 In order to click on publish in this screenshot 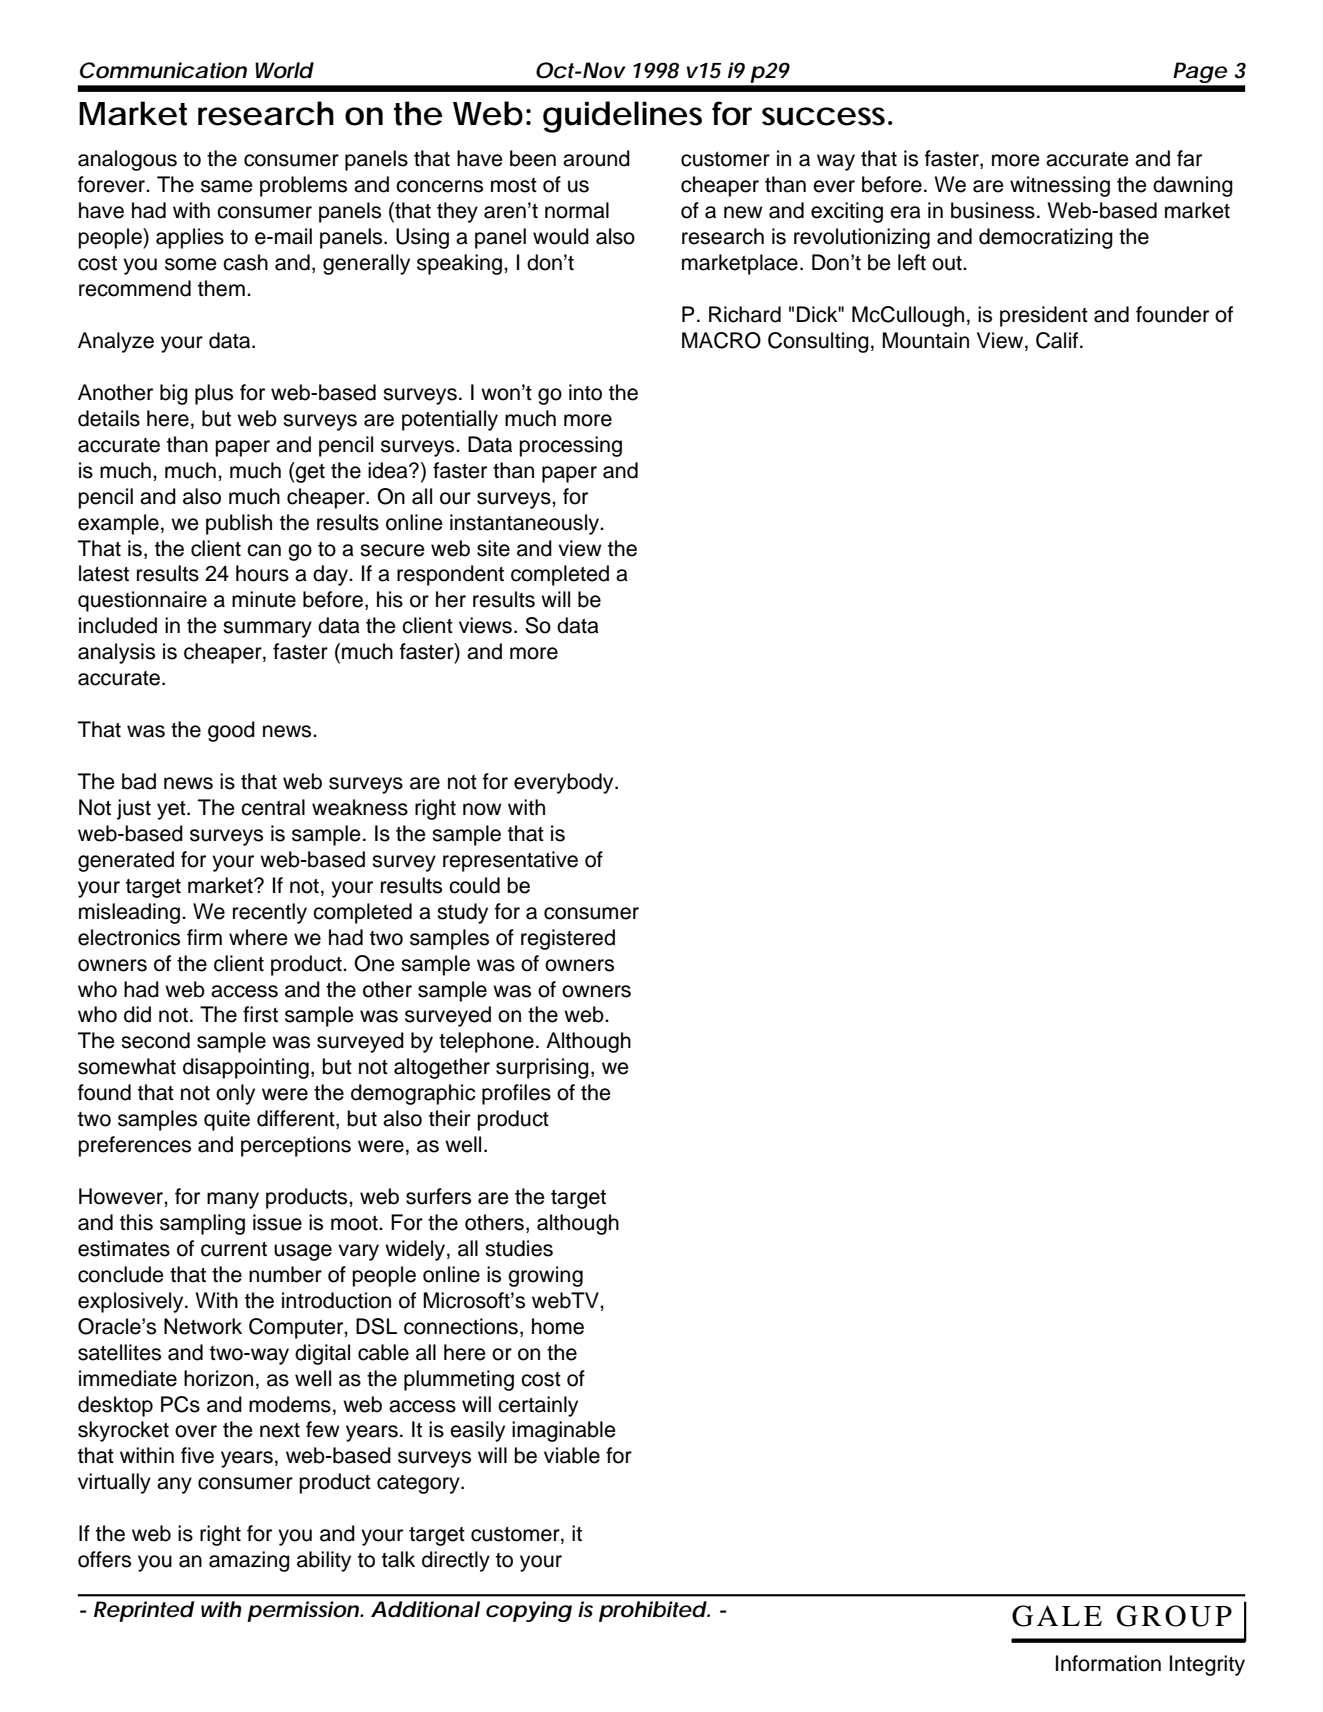, I will do `click(239, 524)`.
